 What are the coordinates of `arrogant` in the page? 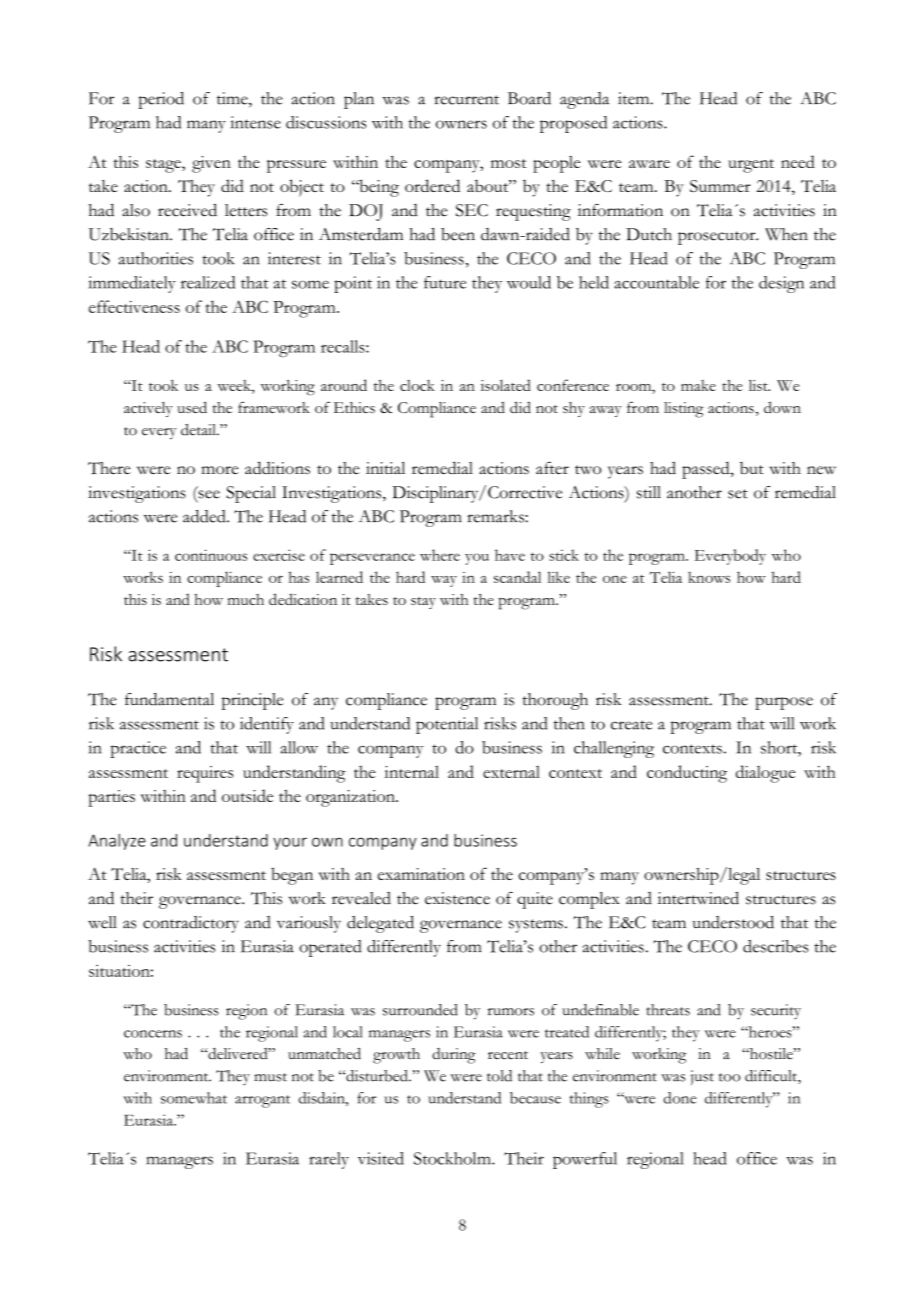 It's located at (262, 1101).
